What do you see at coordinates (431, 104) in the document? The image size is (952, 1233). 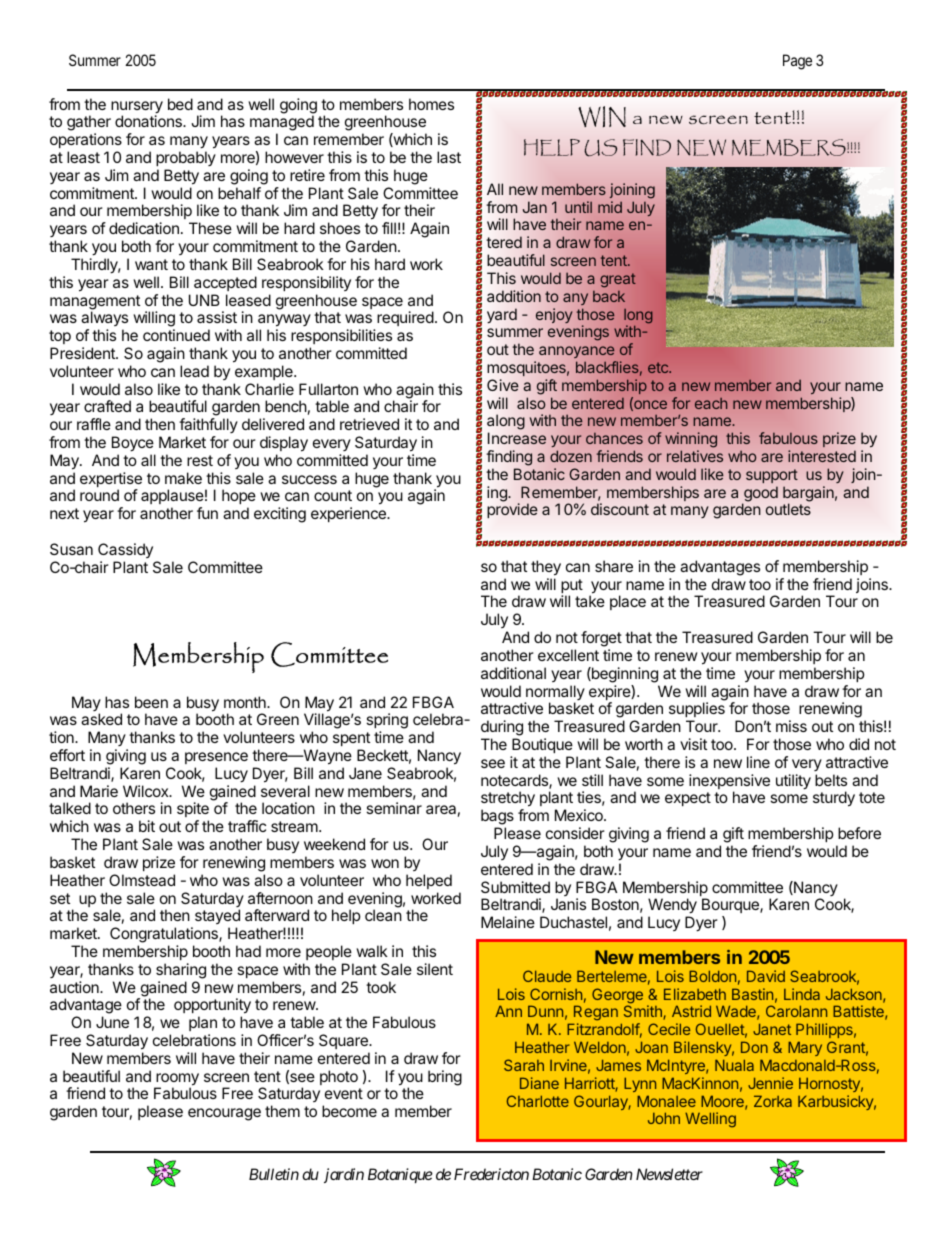 I see `homes` at bounding box center [431, 104].
